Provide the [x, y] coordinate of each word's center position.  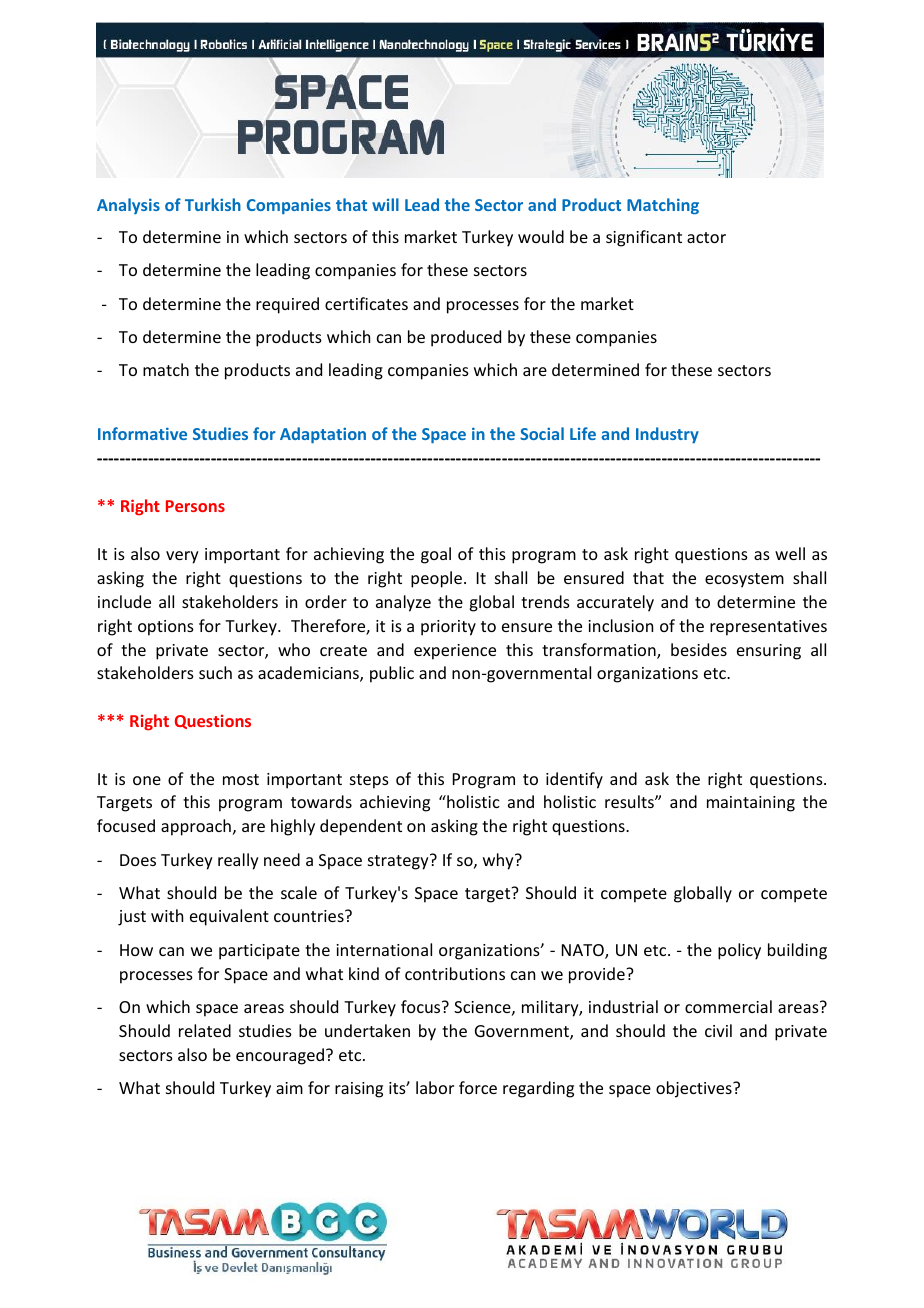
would [541, 236]
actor [706, 237]
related [205, 1030]
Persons [195, 506]
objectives [695, 1089]
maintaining [751, 804]
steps [369, 781]
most [241, 779]
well [790, 553]
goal [436, 555]
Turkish [213, 204]
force [478, 1087]
